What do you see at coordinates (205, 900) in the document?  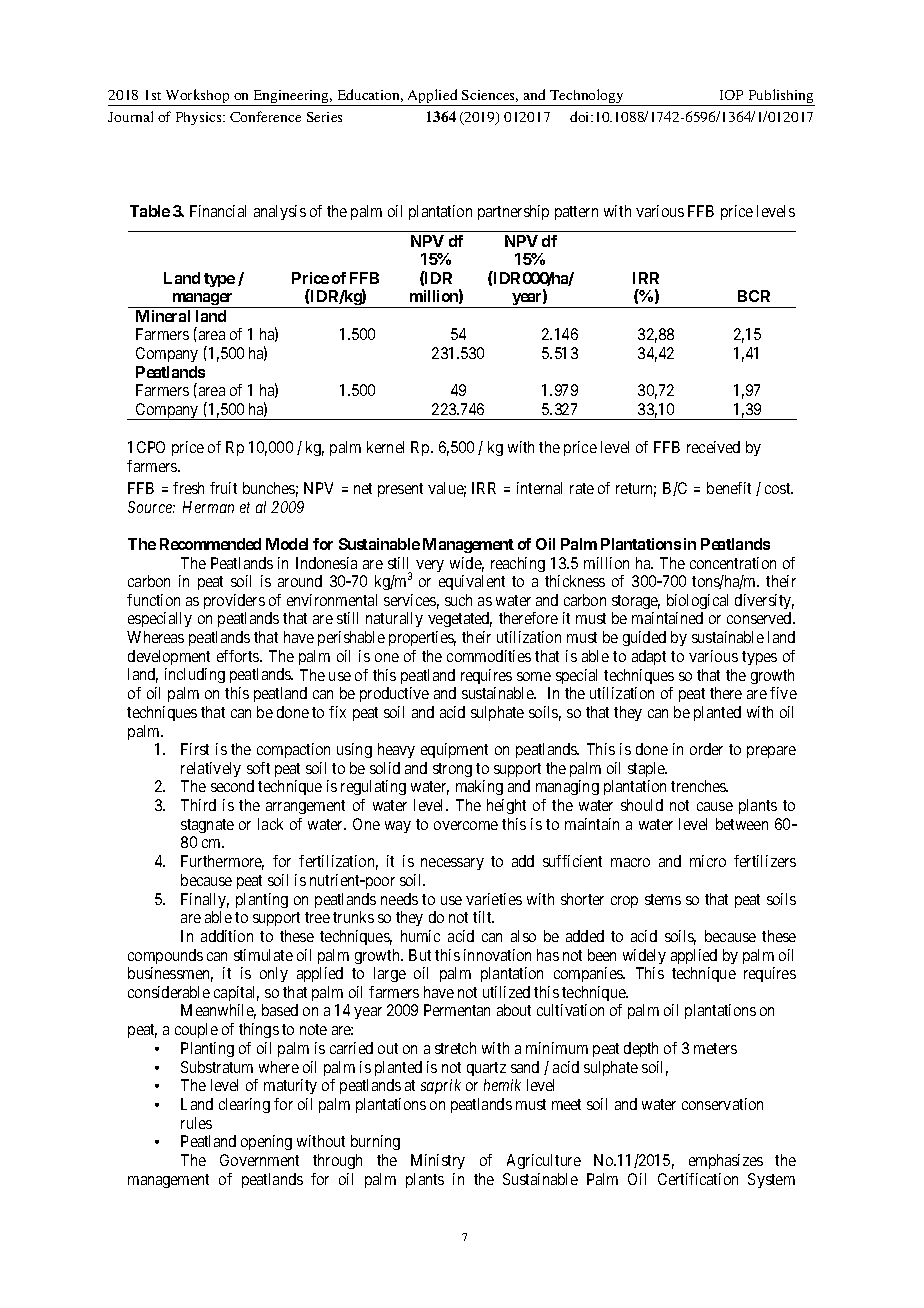 I see `Finally` at bounding box center [205, 900].
